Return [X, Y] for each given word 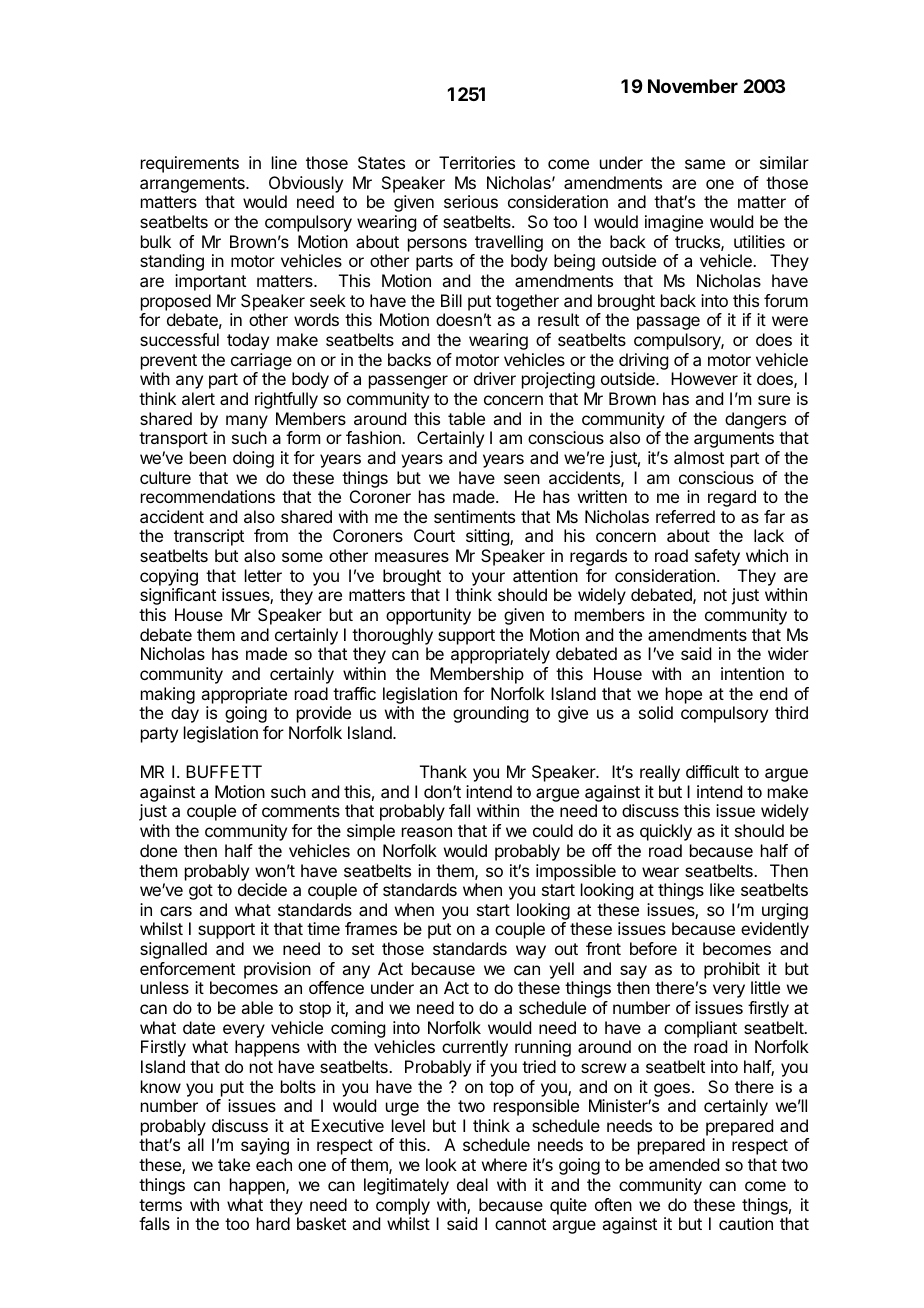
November [693, 86]
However [704, 378]
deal [472, 1184]
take [234, 1164]
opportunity [428, 616]
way [531, 952]
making [168, 695]
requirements [190, 164]
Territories [477, 162]
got [201, 892]
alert [198, 398]
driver [495, 378]
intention [752, 673]
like [722, 889]
